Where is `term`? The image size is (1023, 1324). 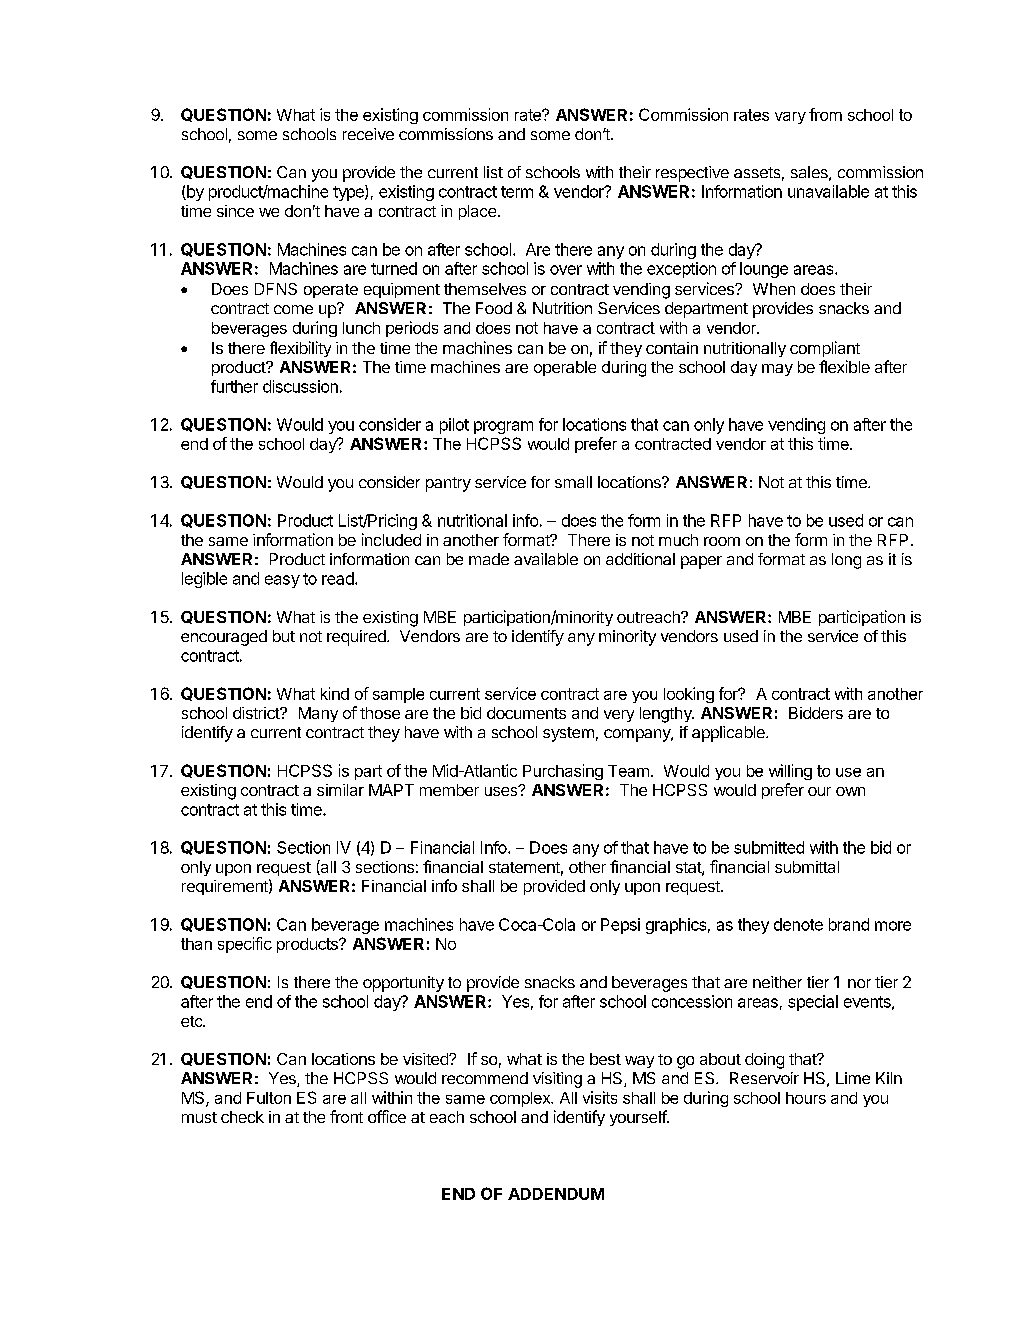
term is located at coordinates (517, 192).
